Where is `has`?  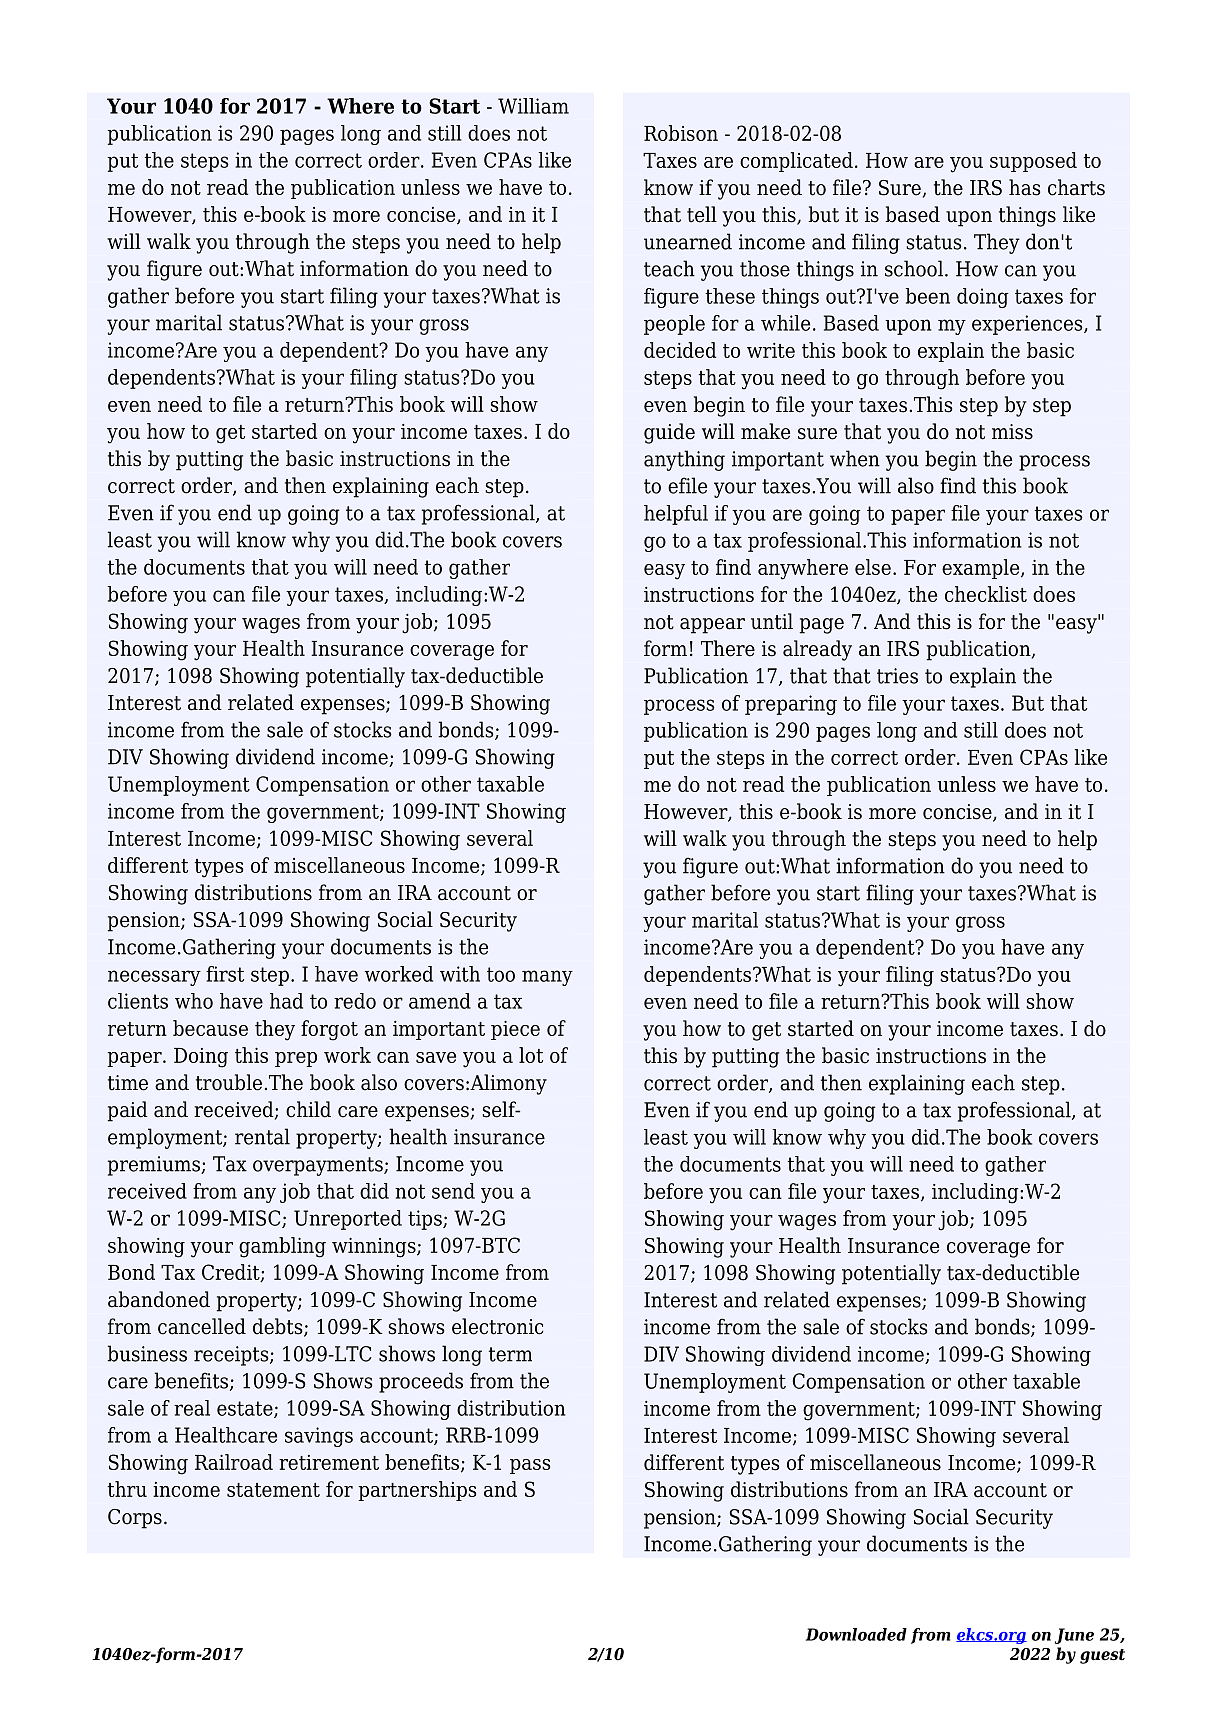 has is located at coordinates (1025, 187).
